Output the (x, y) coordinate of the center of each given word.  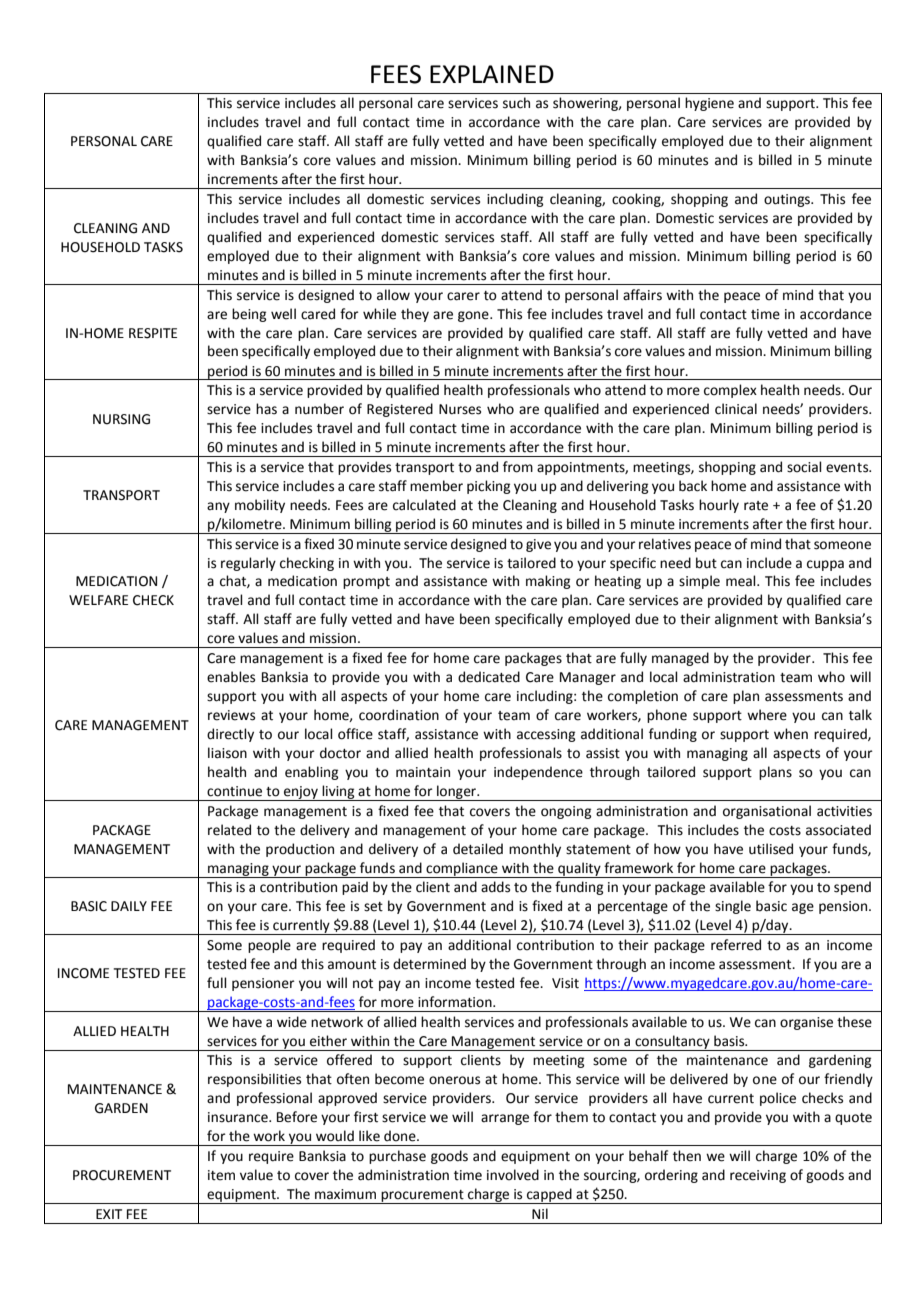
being (249, 315)
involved (513, 1175)
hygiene (709, 104)
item (221, 1175)
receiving (758, 1176)
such (516, 103)
